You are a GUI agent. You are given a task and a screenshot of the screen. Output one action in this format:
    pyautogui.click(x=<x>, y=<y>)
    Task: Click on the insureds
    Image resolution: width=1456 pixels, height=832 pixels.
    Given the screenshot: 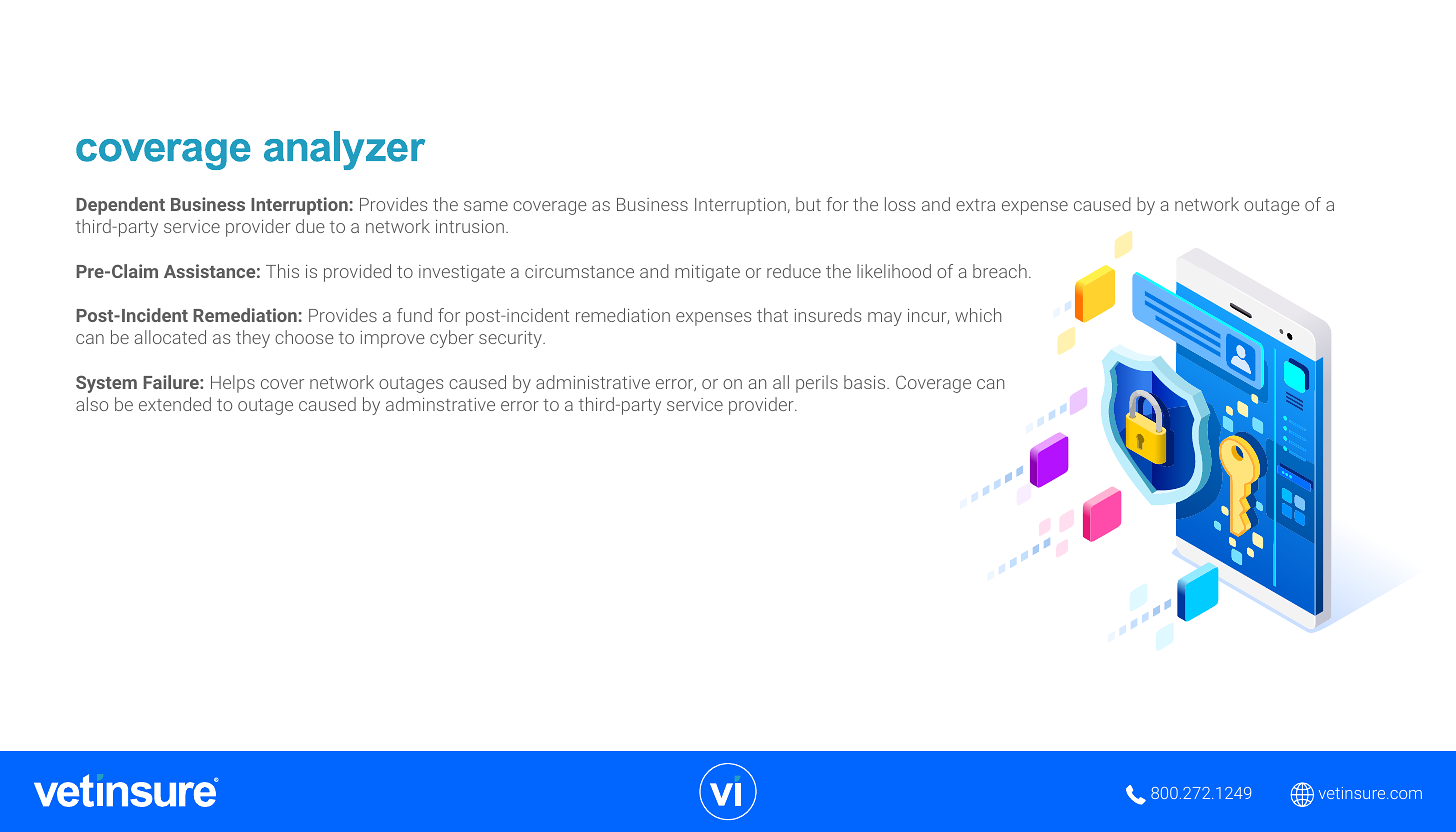 What is the action you would take?
    pyautogui.click(x=828, y=315)
